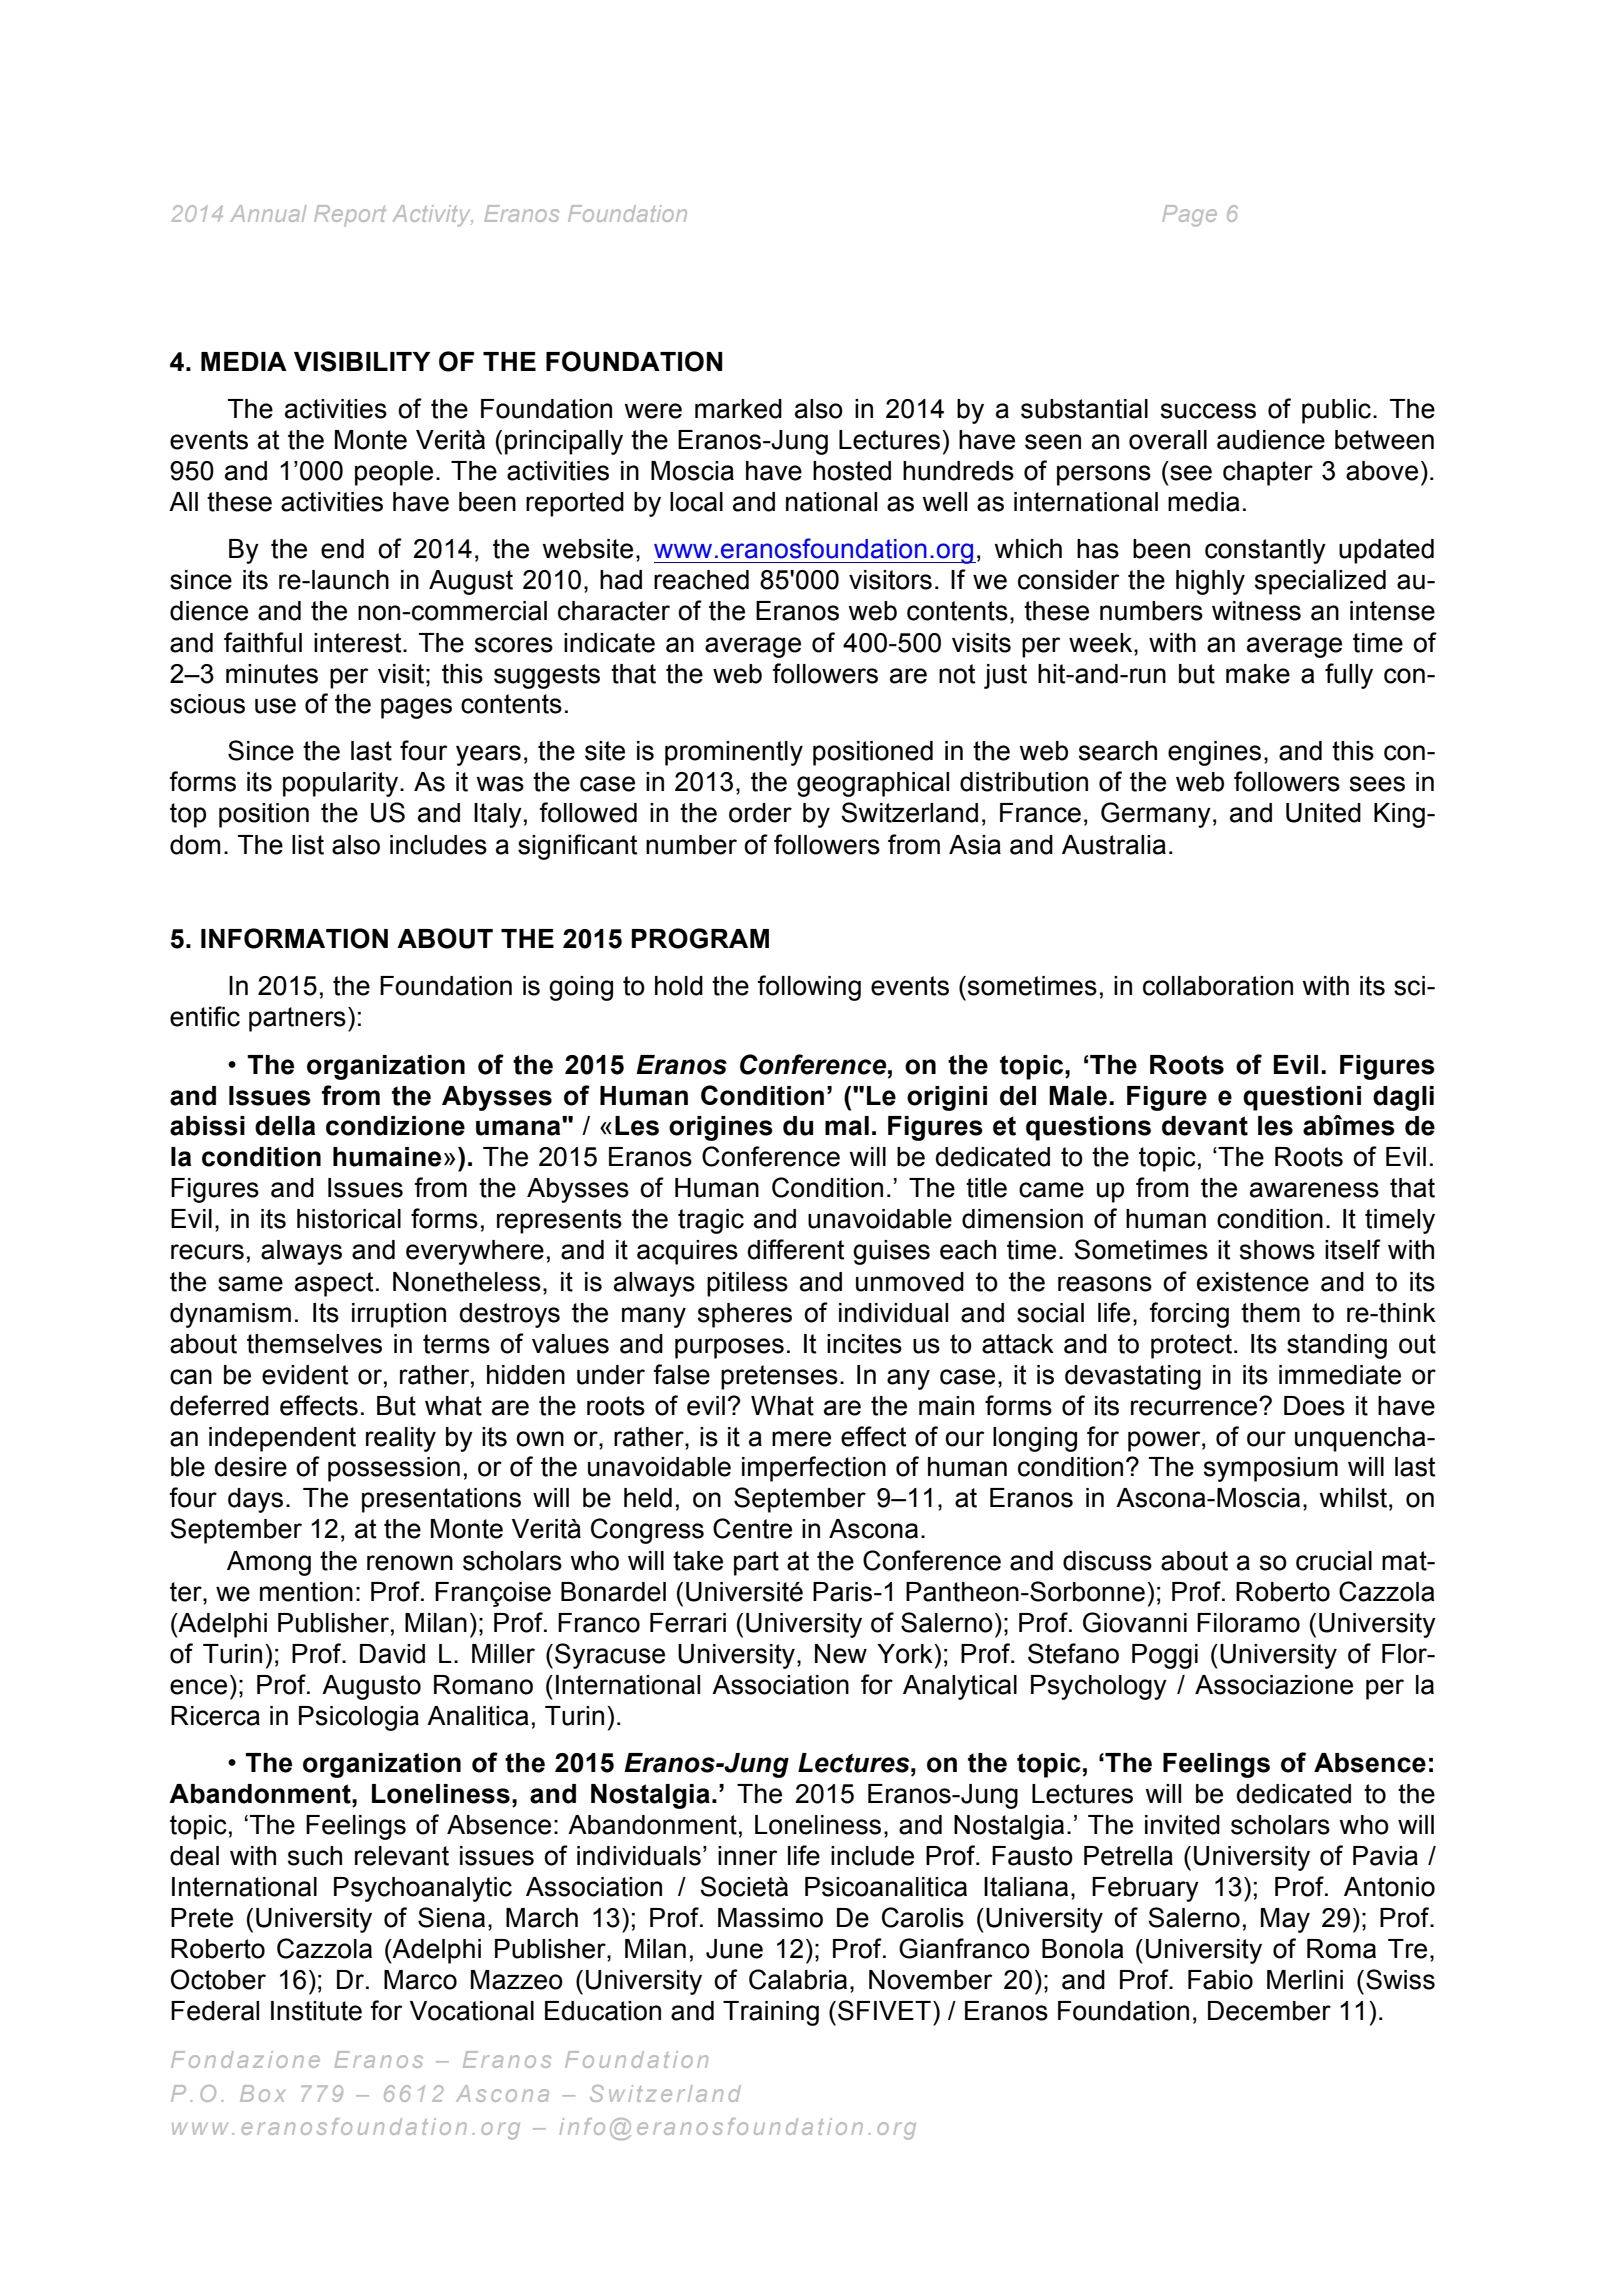 This document has width=1606, height=2271. I want to click on success, so click(1208, 411).
